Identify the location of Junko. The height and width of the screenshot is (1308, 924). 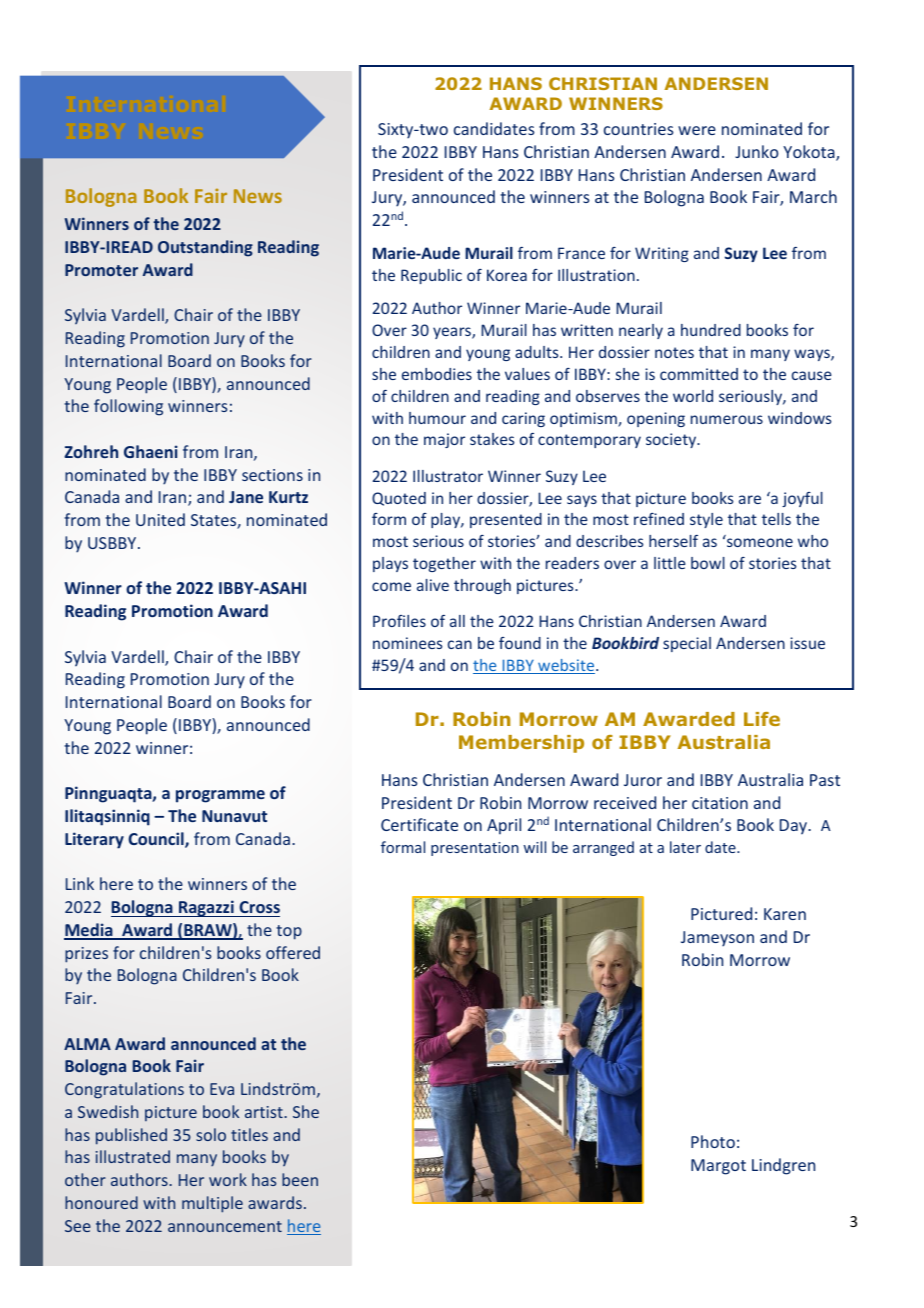
(756, 151).
